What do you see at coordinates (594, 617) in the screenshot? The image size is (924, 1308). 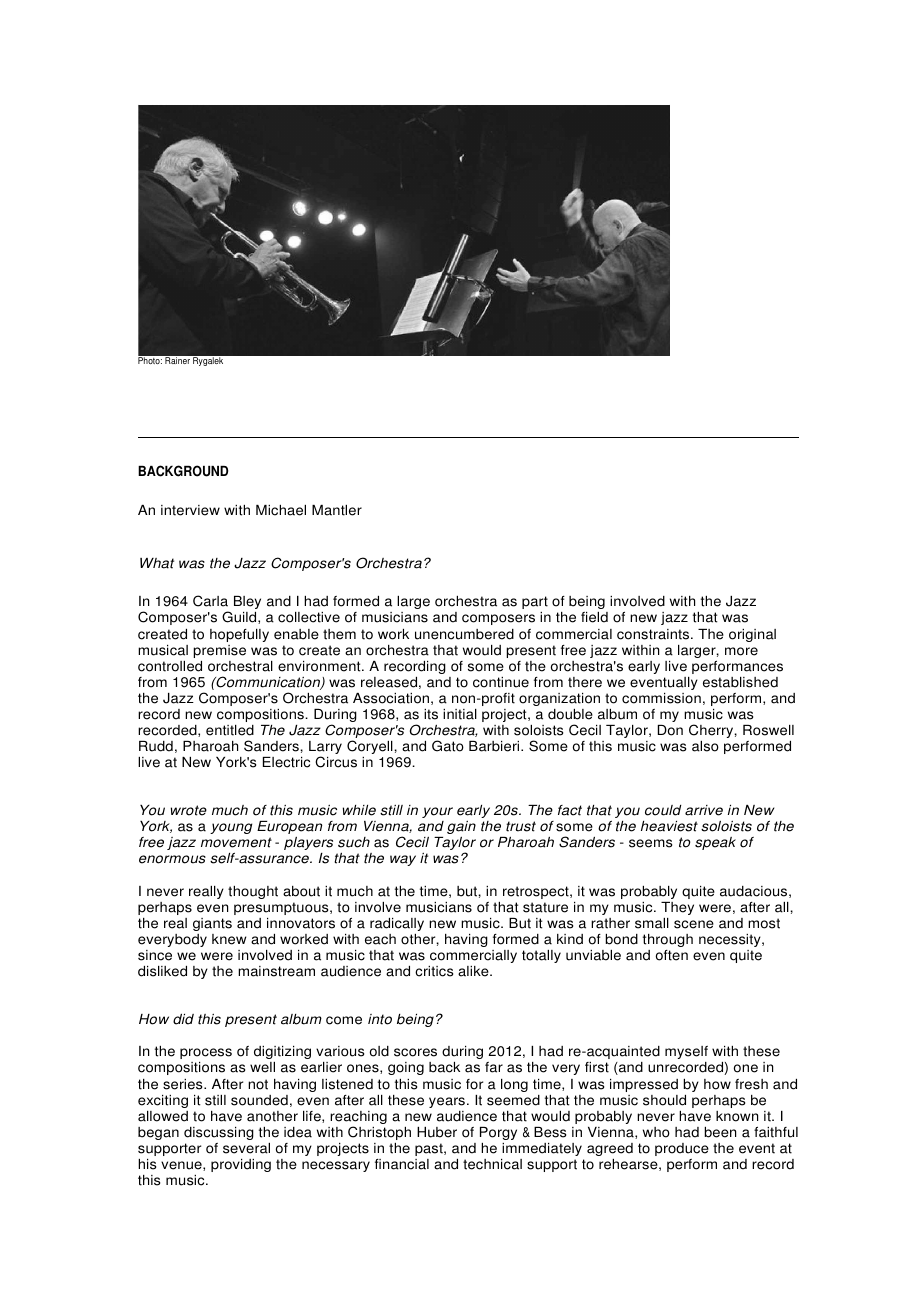 I see `field` at bounding box center [594, 617].
